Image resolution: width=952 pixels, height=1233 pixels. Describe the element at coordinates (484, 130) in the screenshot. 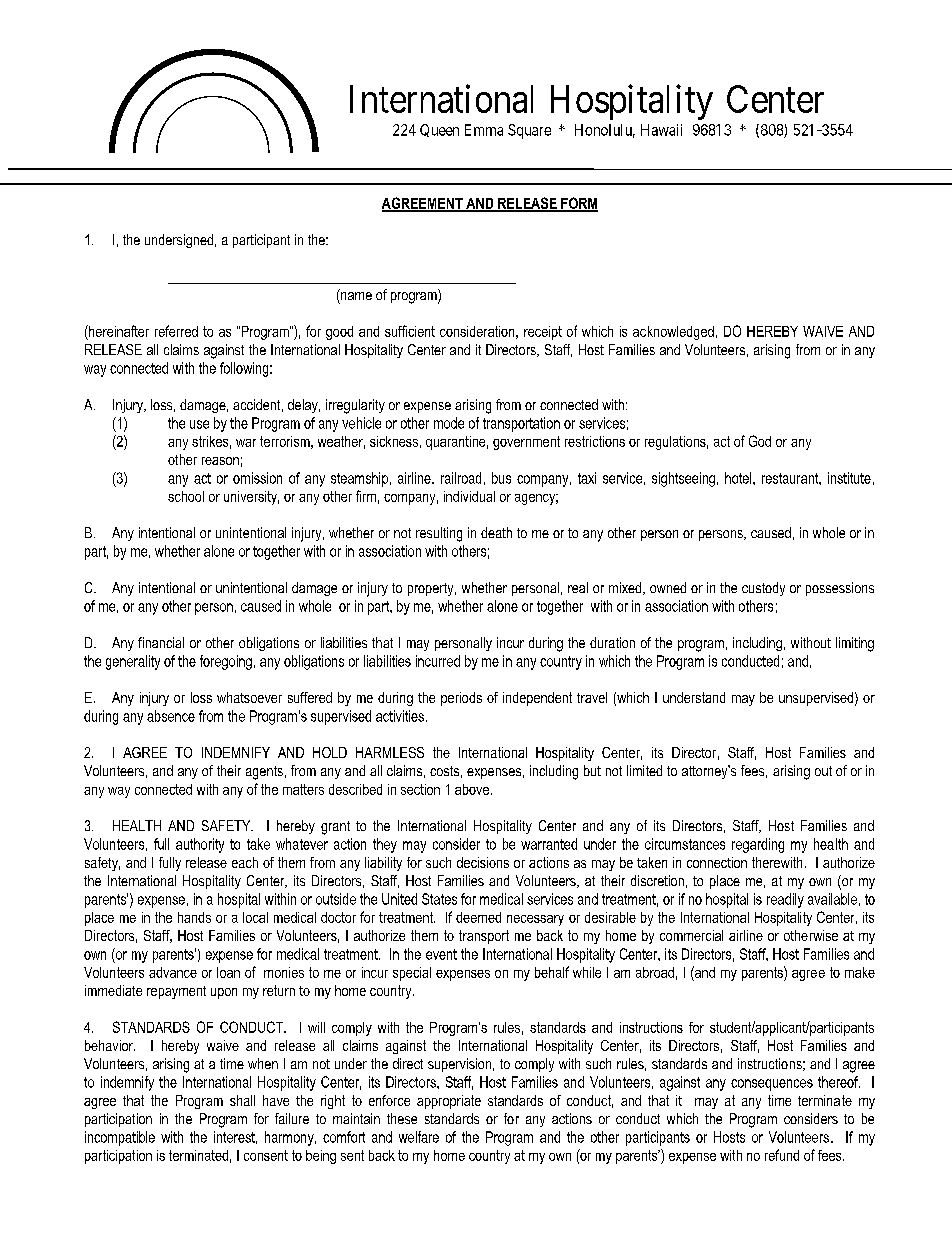

I see `Emma` at that location.
